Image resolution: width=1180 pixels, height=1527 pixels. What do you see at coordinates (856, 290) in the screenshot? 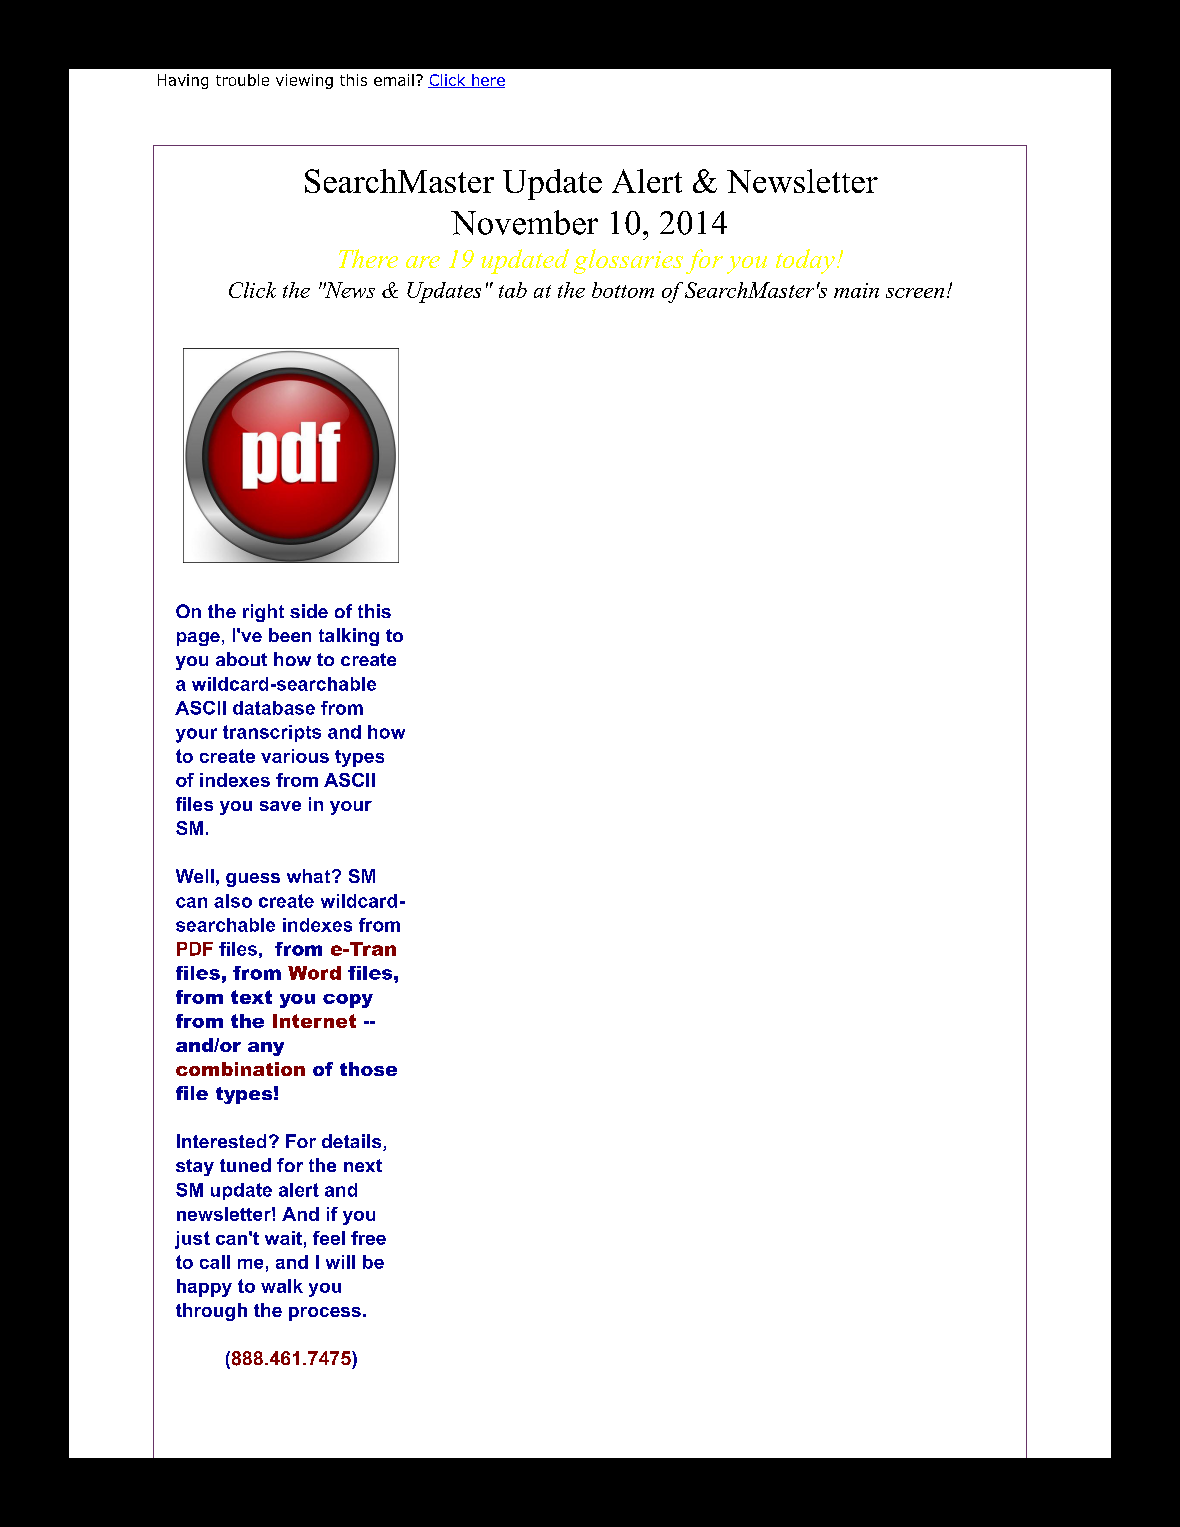
I see `main` at bounding box center [856, 290].
